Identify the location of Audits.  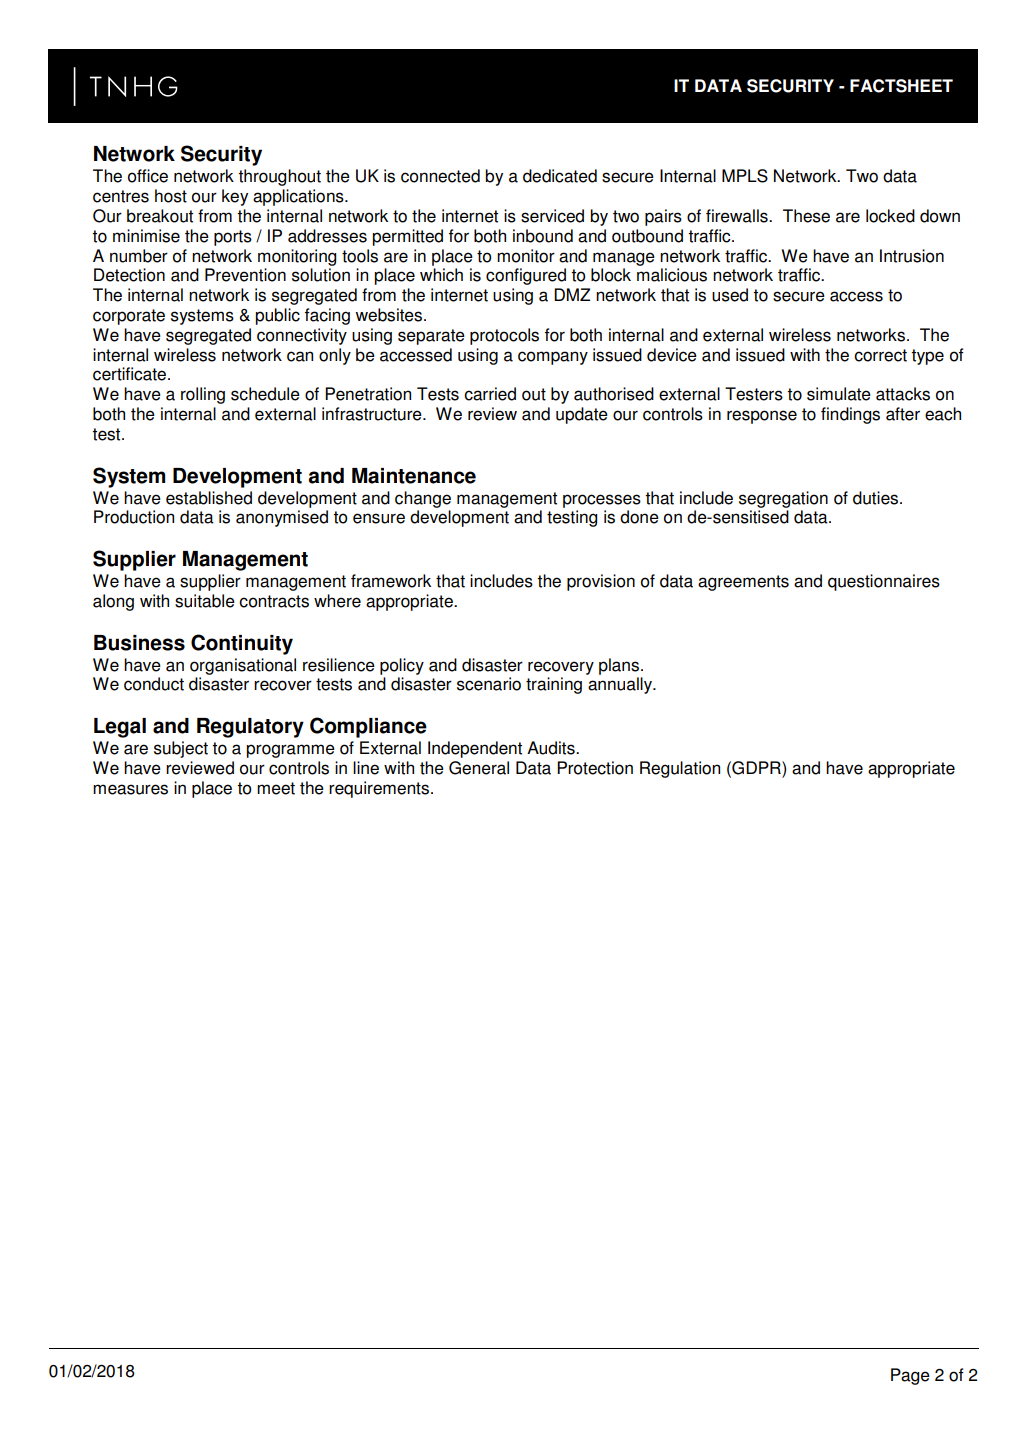
(552, 748).
